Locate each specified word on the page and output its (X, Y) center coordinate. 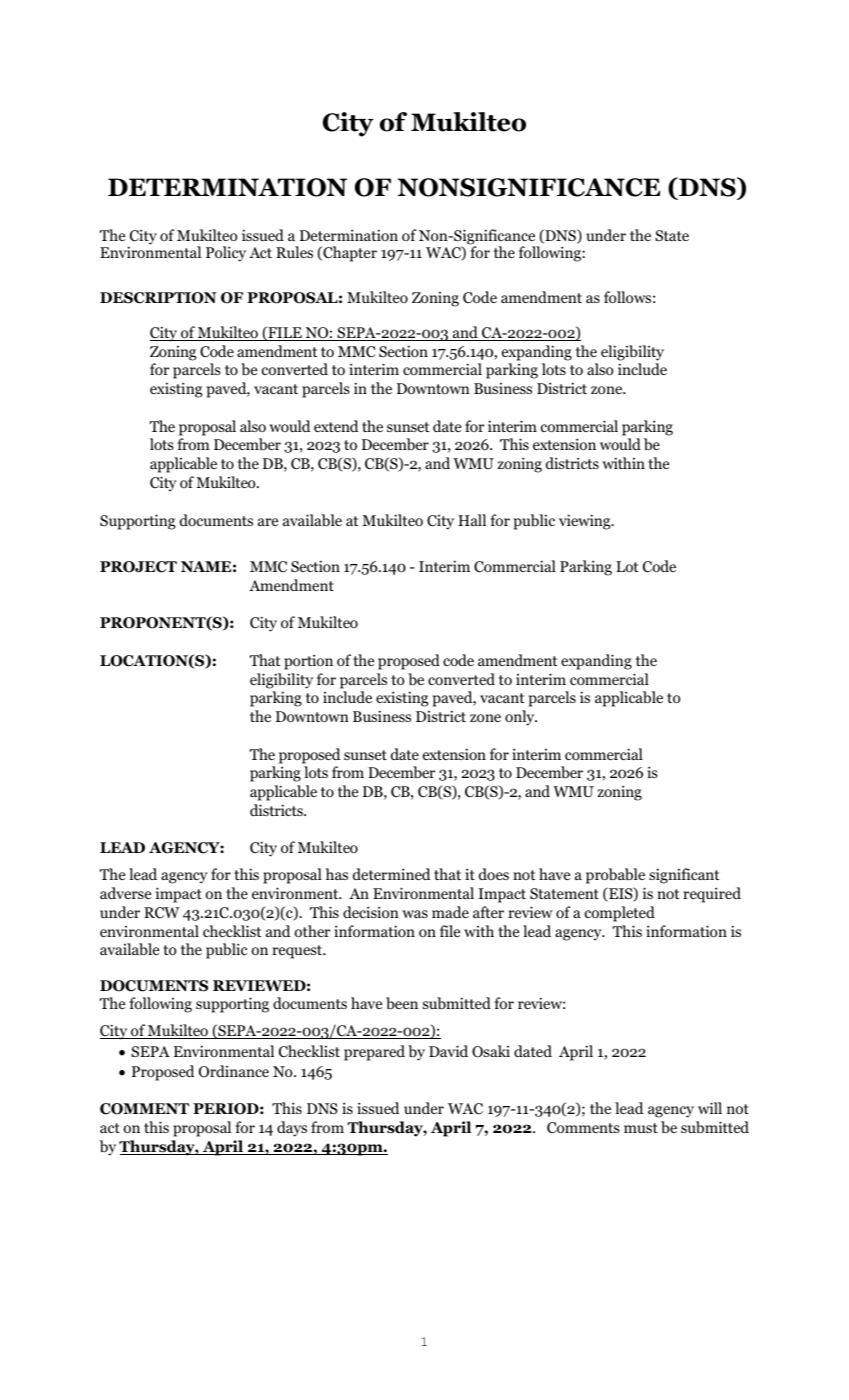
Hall (472, 520)
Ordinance (234, 1071)
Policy (226, 254)
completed (620, 914)
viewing (586, 522)
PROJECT (138, 567)
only (521, 718)
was (415, 914)
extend (336, 426)
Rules (294, 252)
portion (308, 662)
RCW (162, 913)
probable (615, 876)
